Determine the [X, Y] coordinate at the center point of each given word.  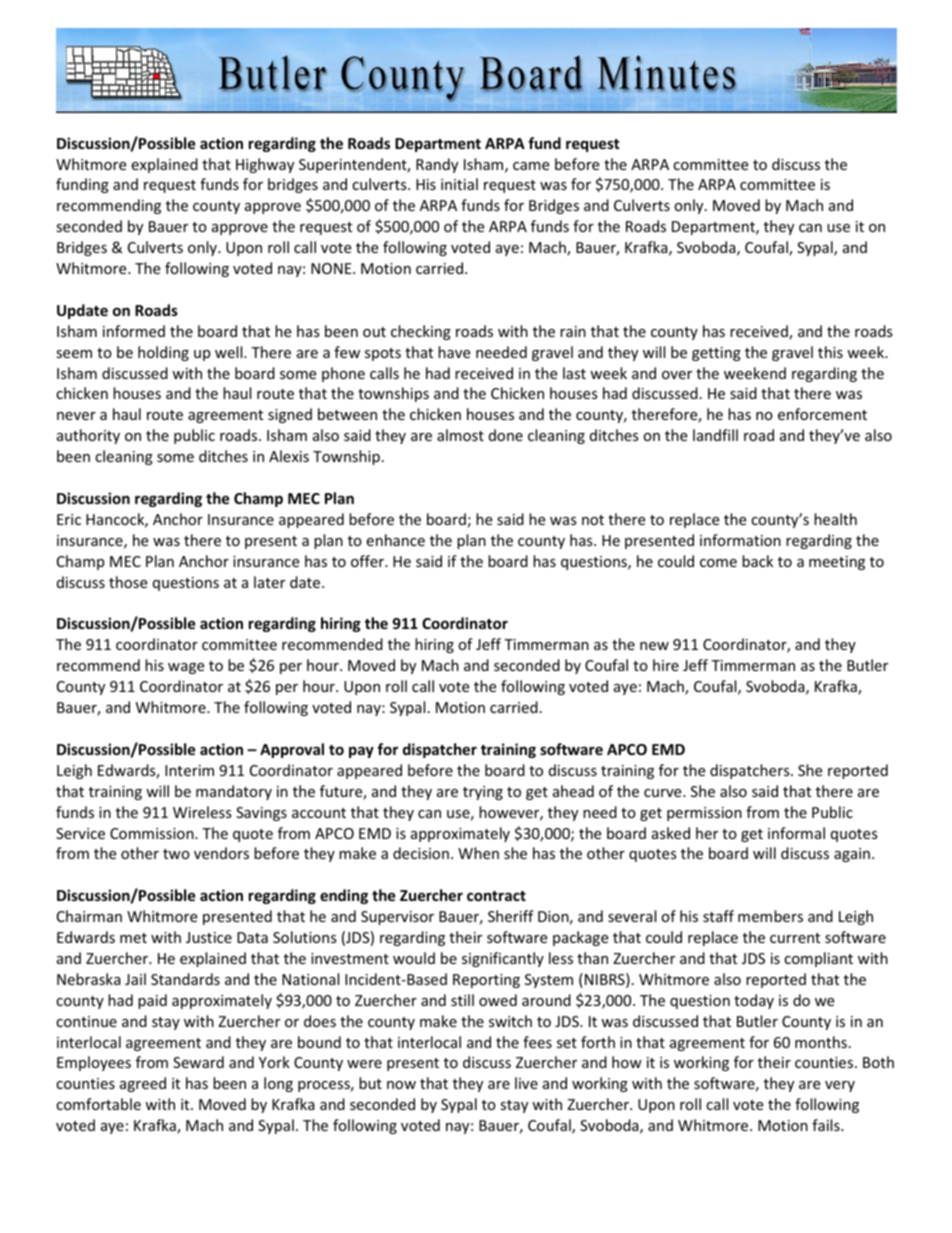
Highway [265, 165]
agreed [143, 1084]
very [840, 1086]
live [526, 1083]
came [531, 166]
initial [459, 184]
